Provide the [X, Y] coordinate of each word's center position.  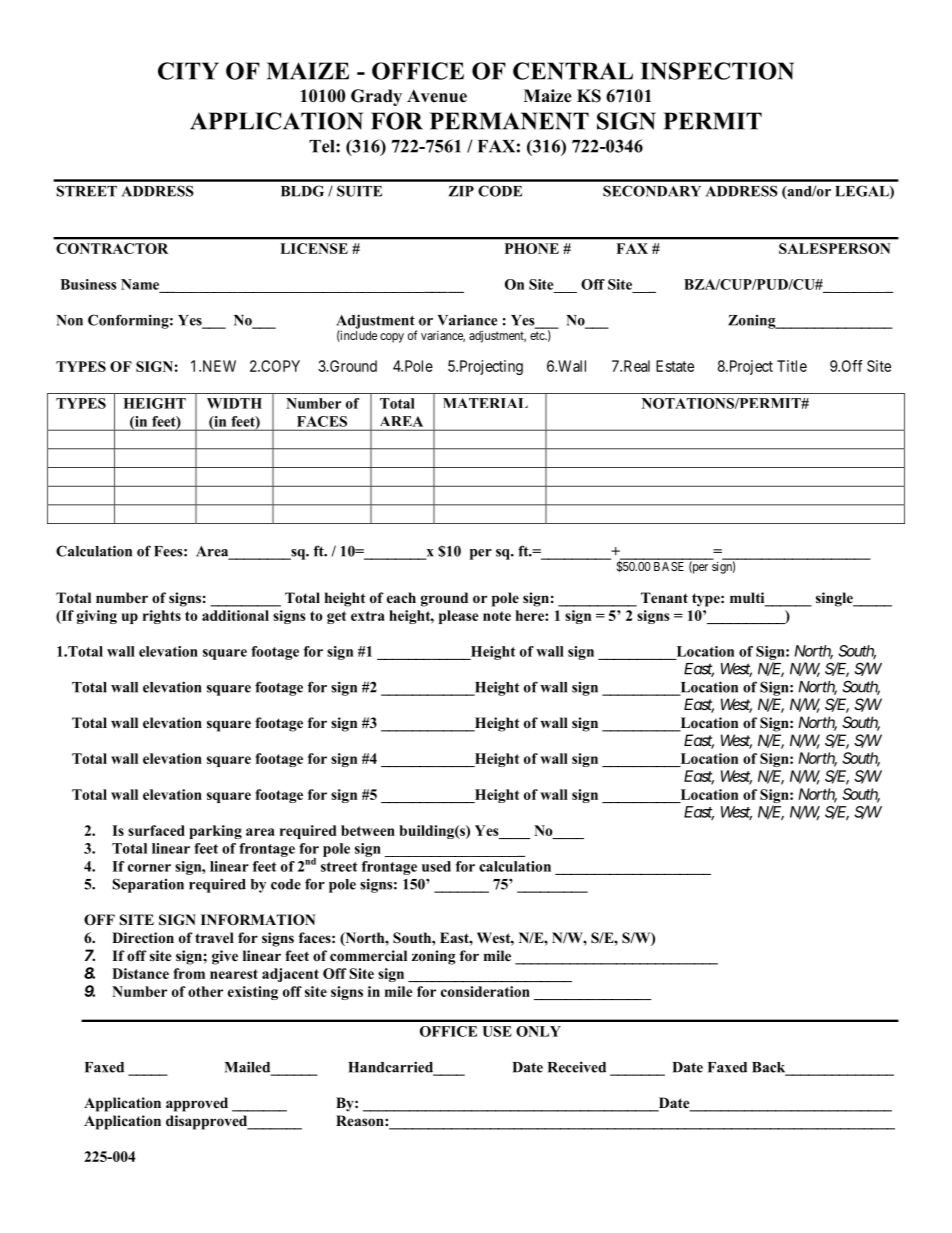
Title [792, 366]
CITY [188, 71]
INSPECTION [717, 71]
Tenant [664, 597]
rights [162, 617]
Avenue [437, 96]
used [436, 866]
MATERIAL [485, 403]
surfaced [156, 830]
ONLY [538, 1031]
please [459, 617]
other [205, 991]
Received [577, 1067]
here [531, 615]
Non [69, 320]
